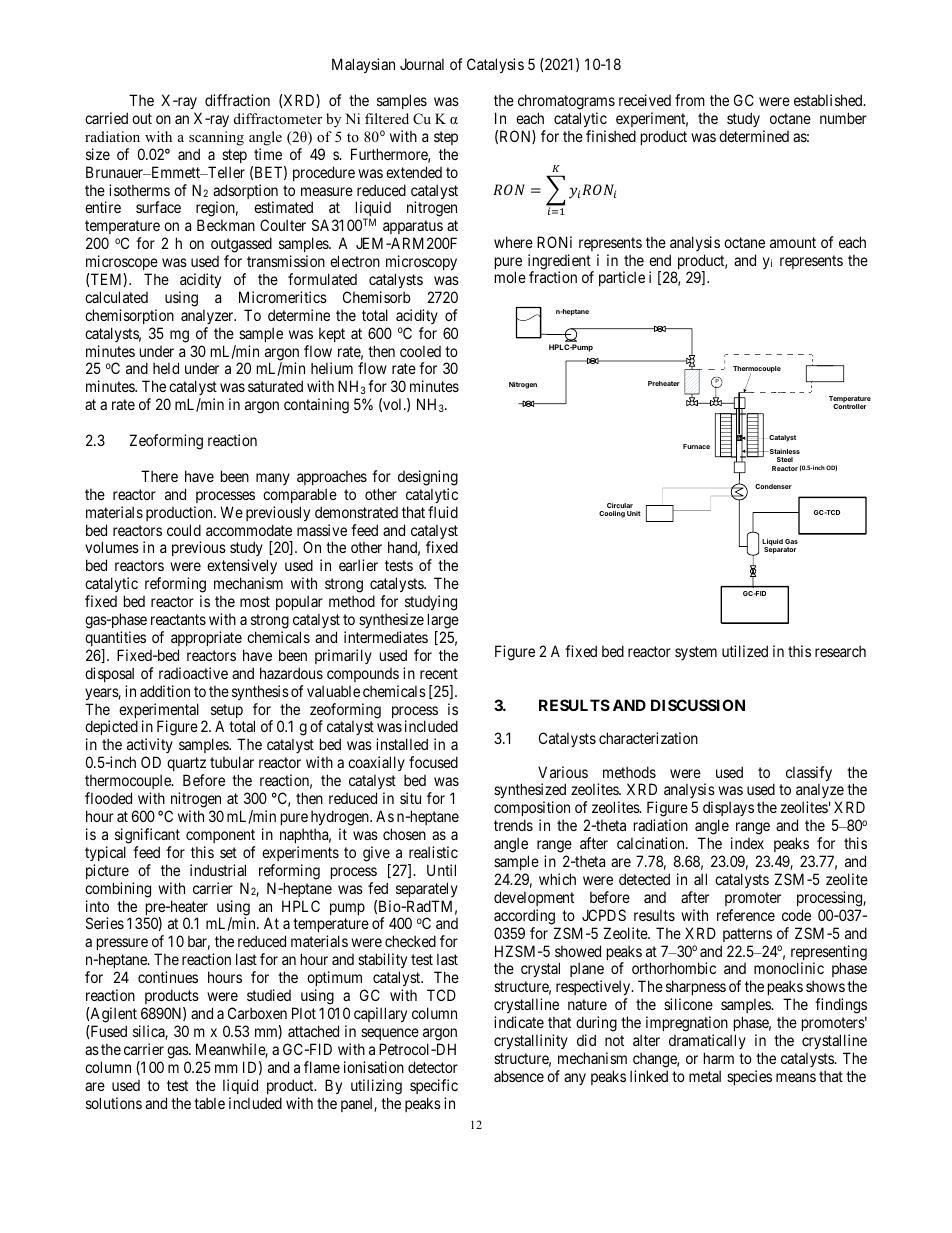  Describe the element at coordinates (433, 1067) in the document. I see `detector` at that location.
